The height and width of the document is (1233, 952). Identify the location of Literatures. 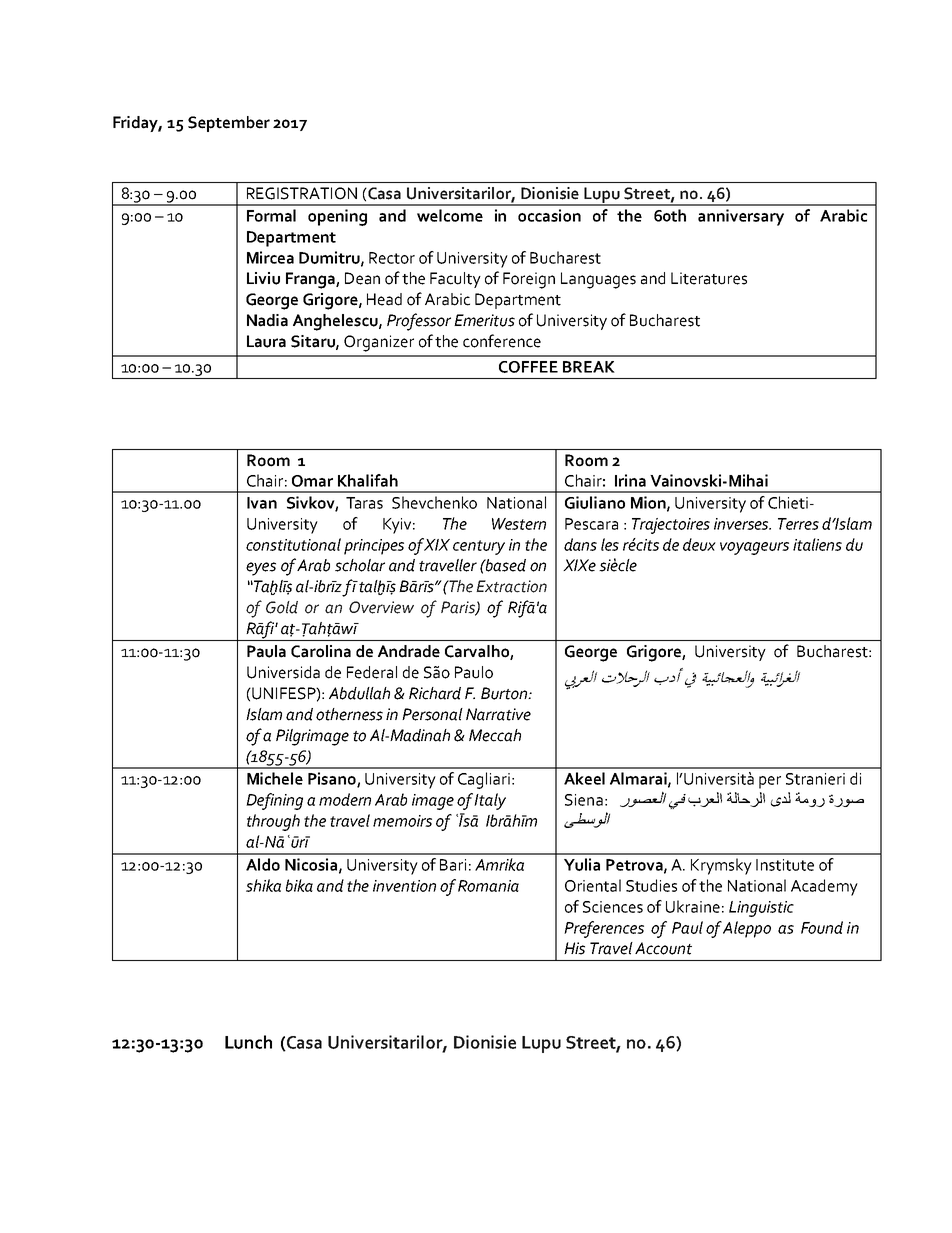
(709, 278).
